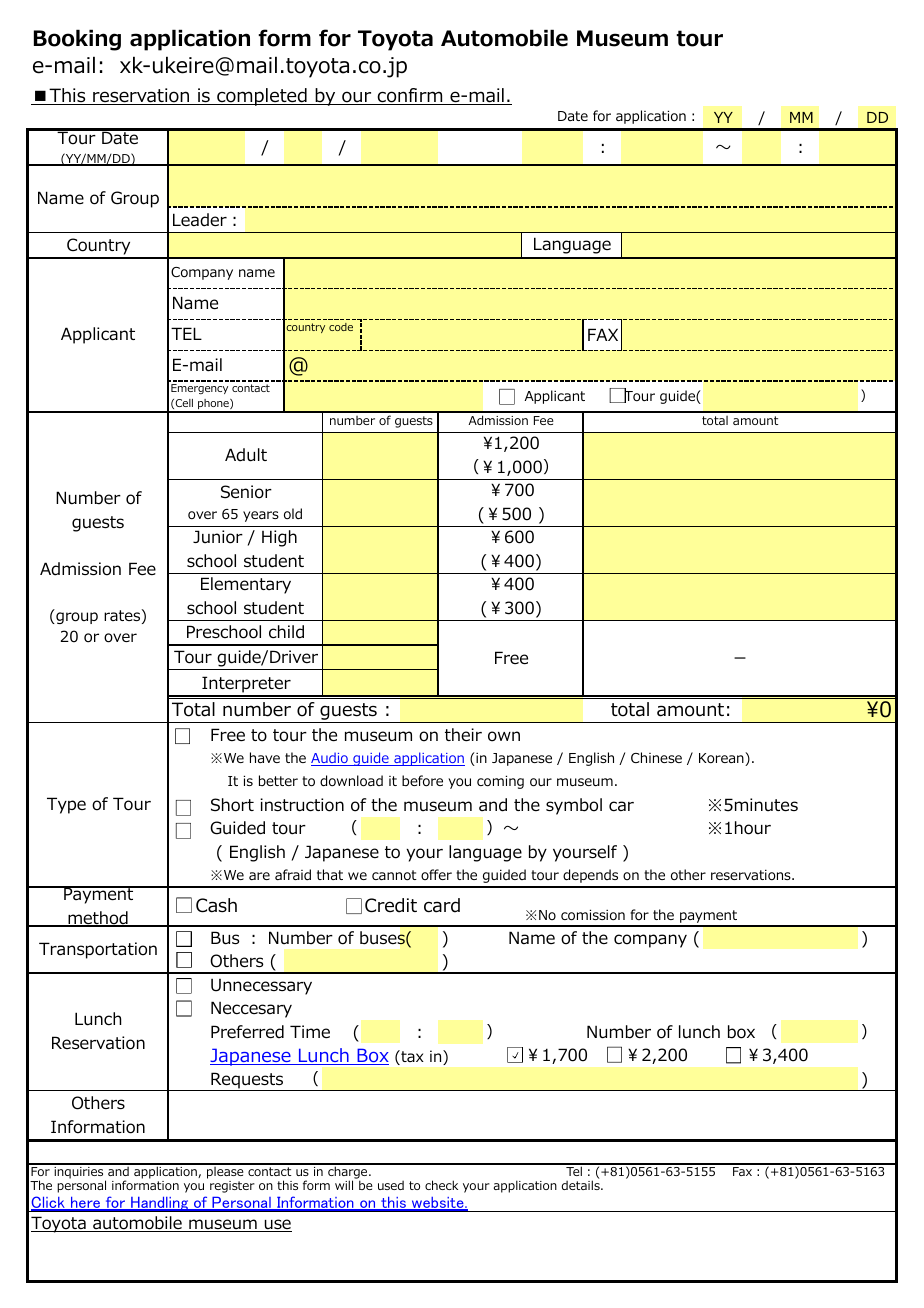 The height and width of the page is (1308, 924). What do you see at coordinates (286, 632) in the page?
I see `child` at bounding box center [286, 632].
